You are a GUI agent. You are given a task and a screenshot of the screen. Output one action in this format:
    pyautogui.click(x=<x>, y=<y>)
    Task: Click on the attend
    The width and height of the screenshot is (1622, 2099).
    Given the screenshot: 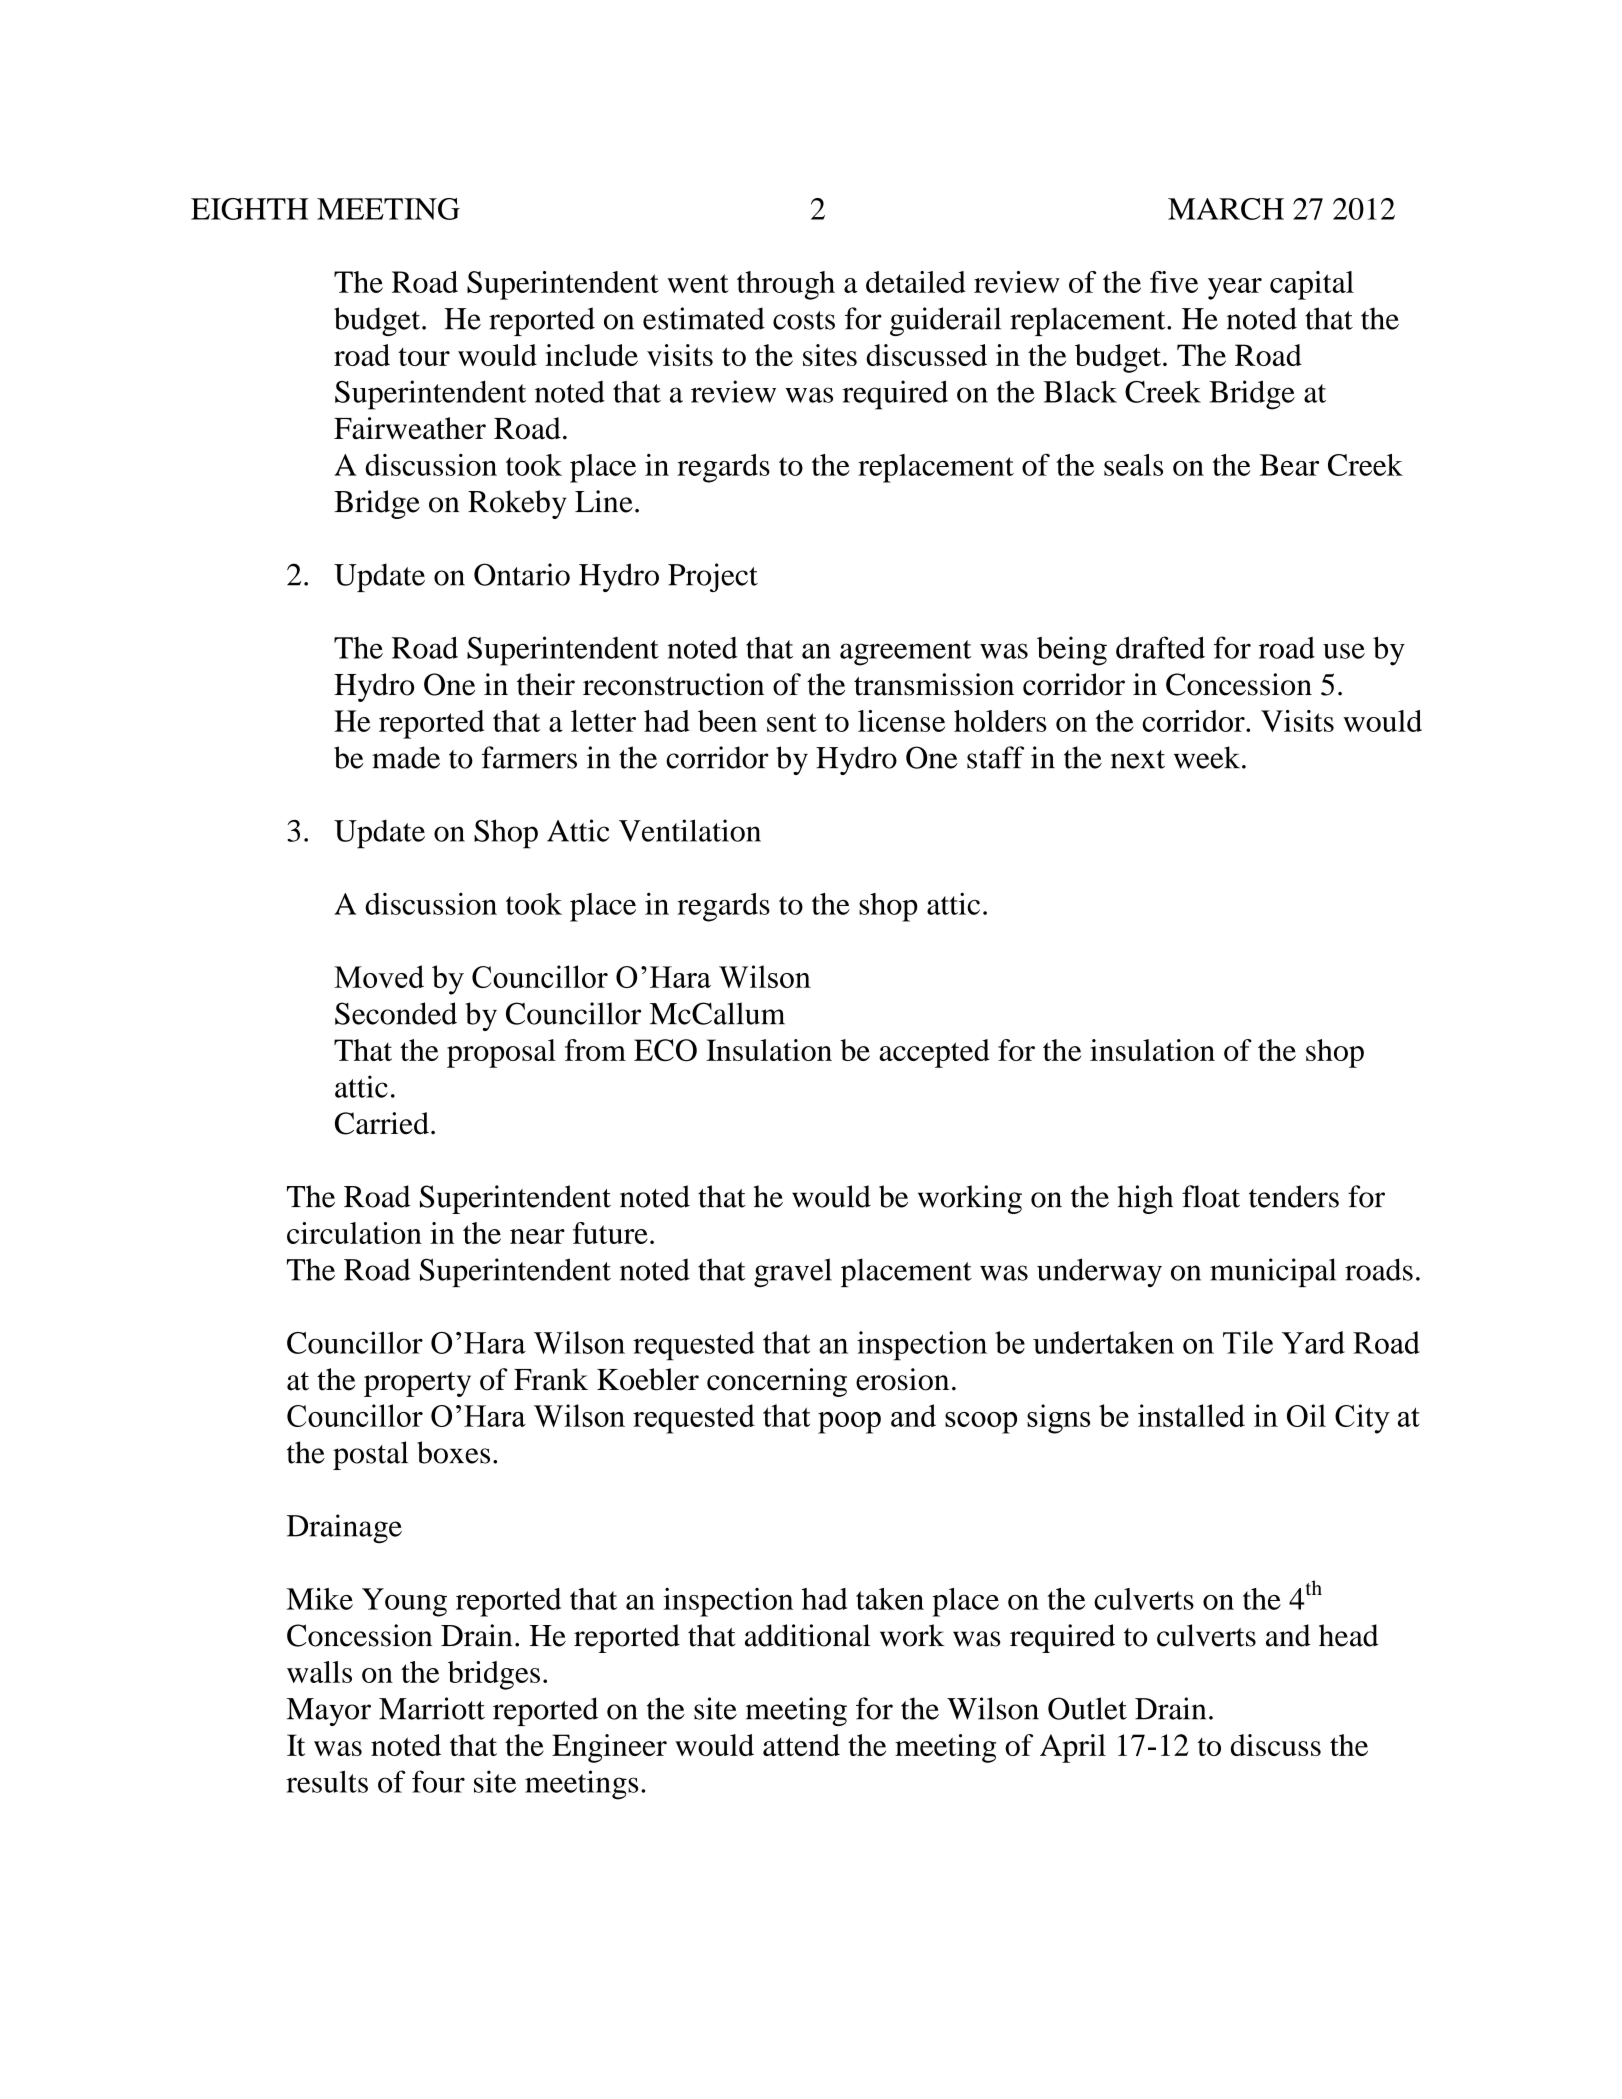 What is the action you would take?
    pyautogui.click(x=801, y=1745)
